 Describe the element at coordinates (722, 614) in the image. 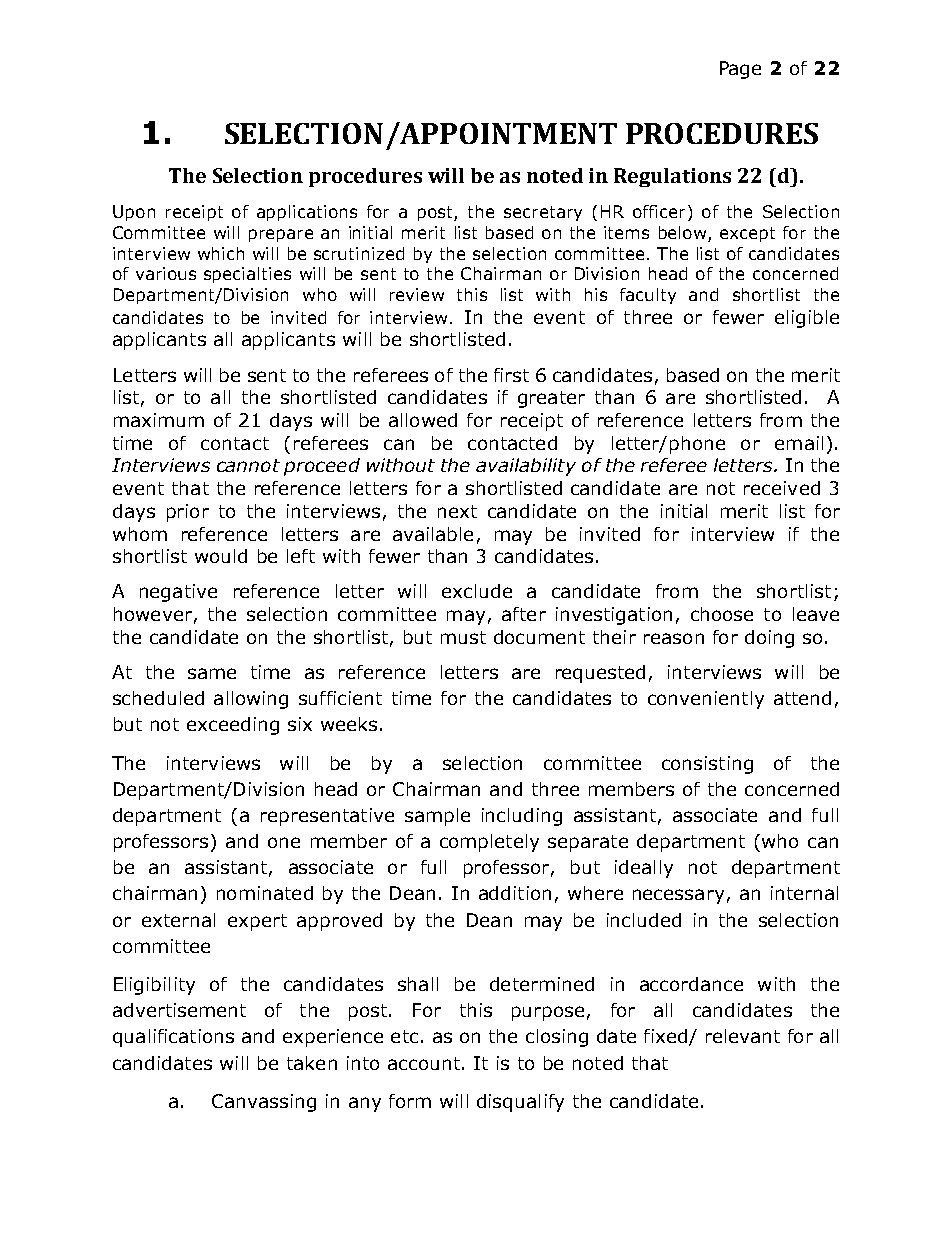

I see `choose` at that location.
